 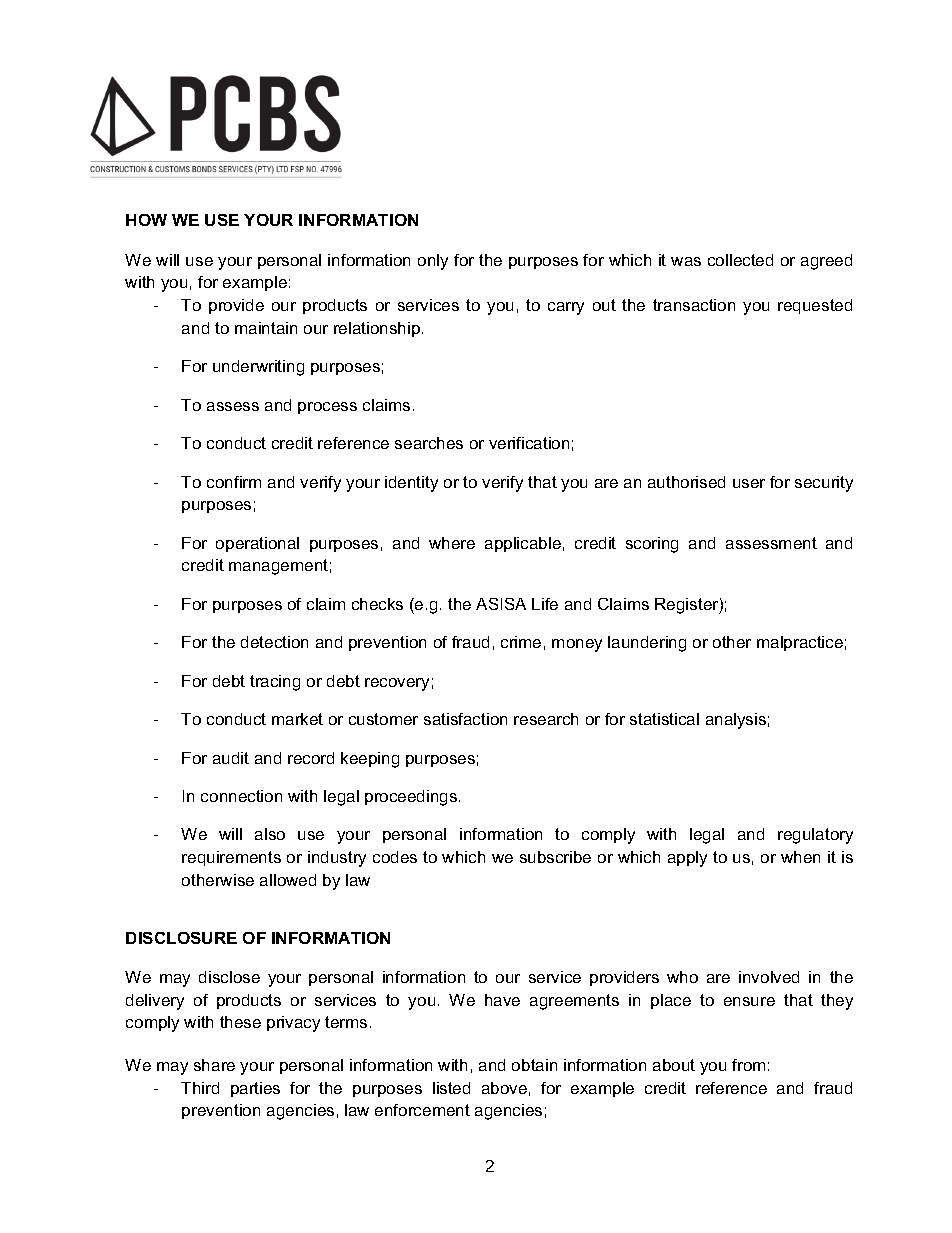 I want to click on tracing, so click(x=275, y=683).
